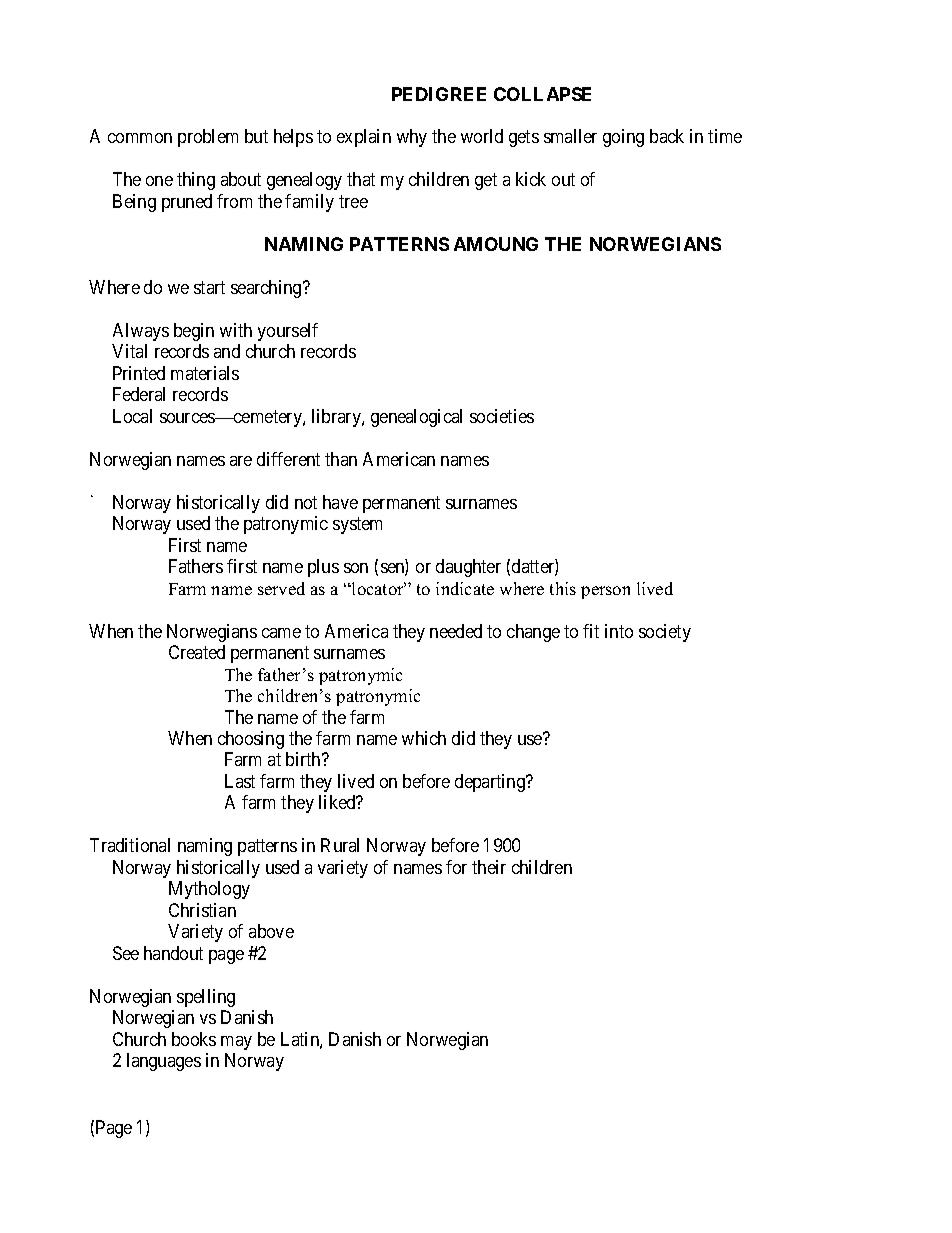 The height and width of the document is (1233, 952). Describe the element at coordinates (412, 138) in the document. I see `why` at that location.
